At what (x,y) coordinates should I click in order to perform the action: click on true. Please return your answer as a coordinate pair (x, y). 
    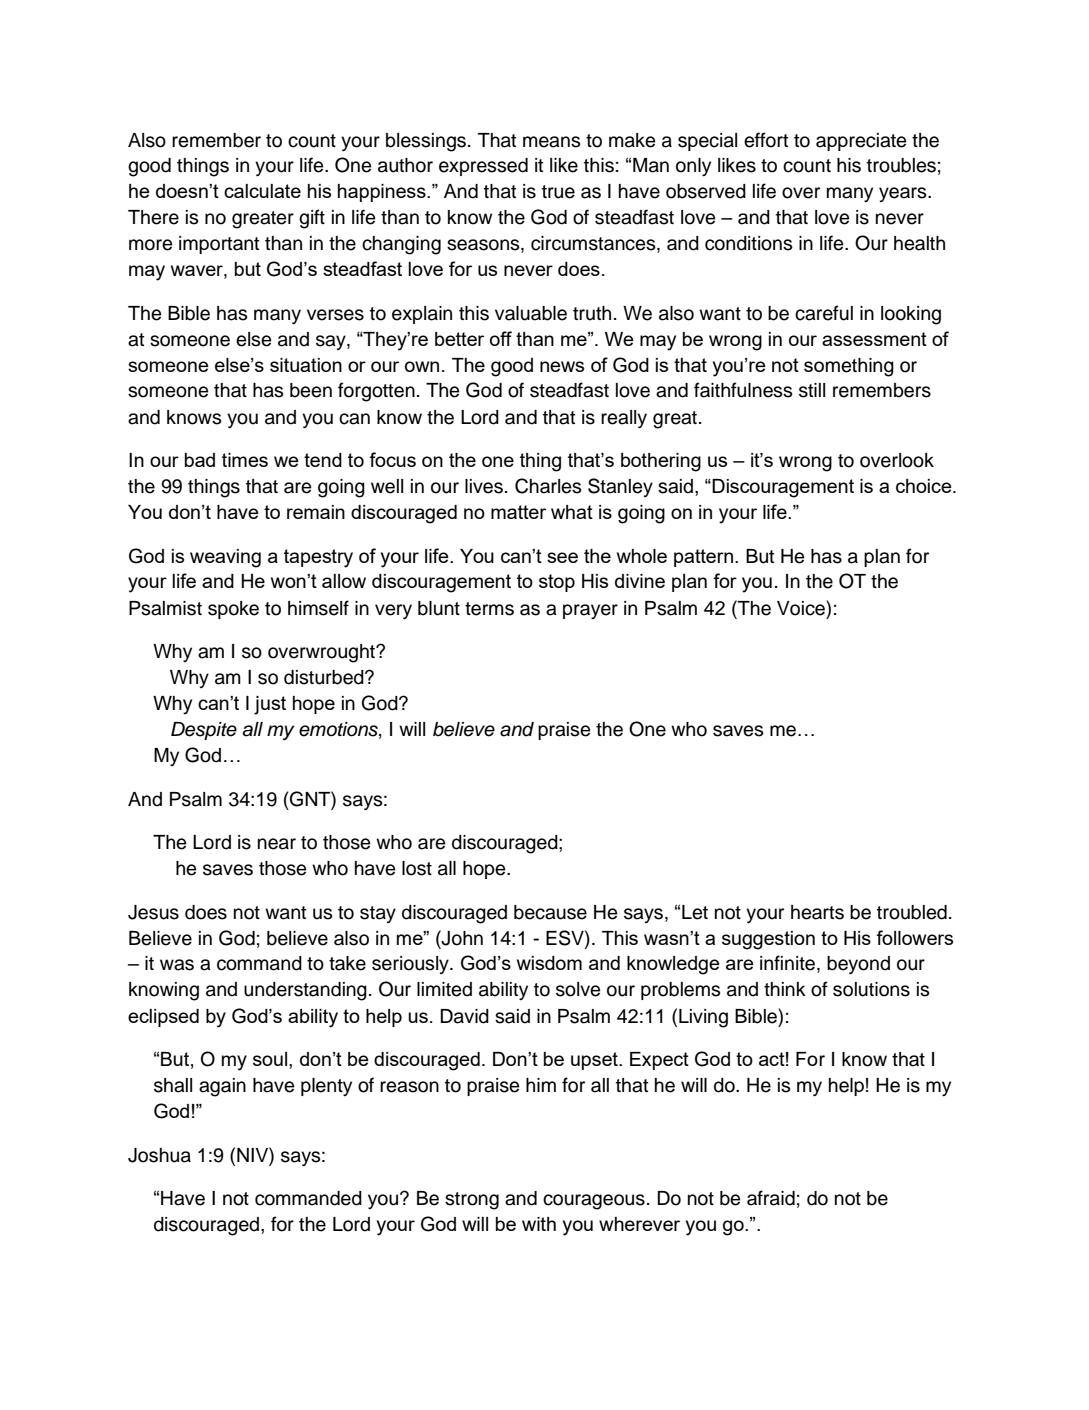
    Looking at the image, I should click on (558, 192).
